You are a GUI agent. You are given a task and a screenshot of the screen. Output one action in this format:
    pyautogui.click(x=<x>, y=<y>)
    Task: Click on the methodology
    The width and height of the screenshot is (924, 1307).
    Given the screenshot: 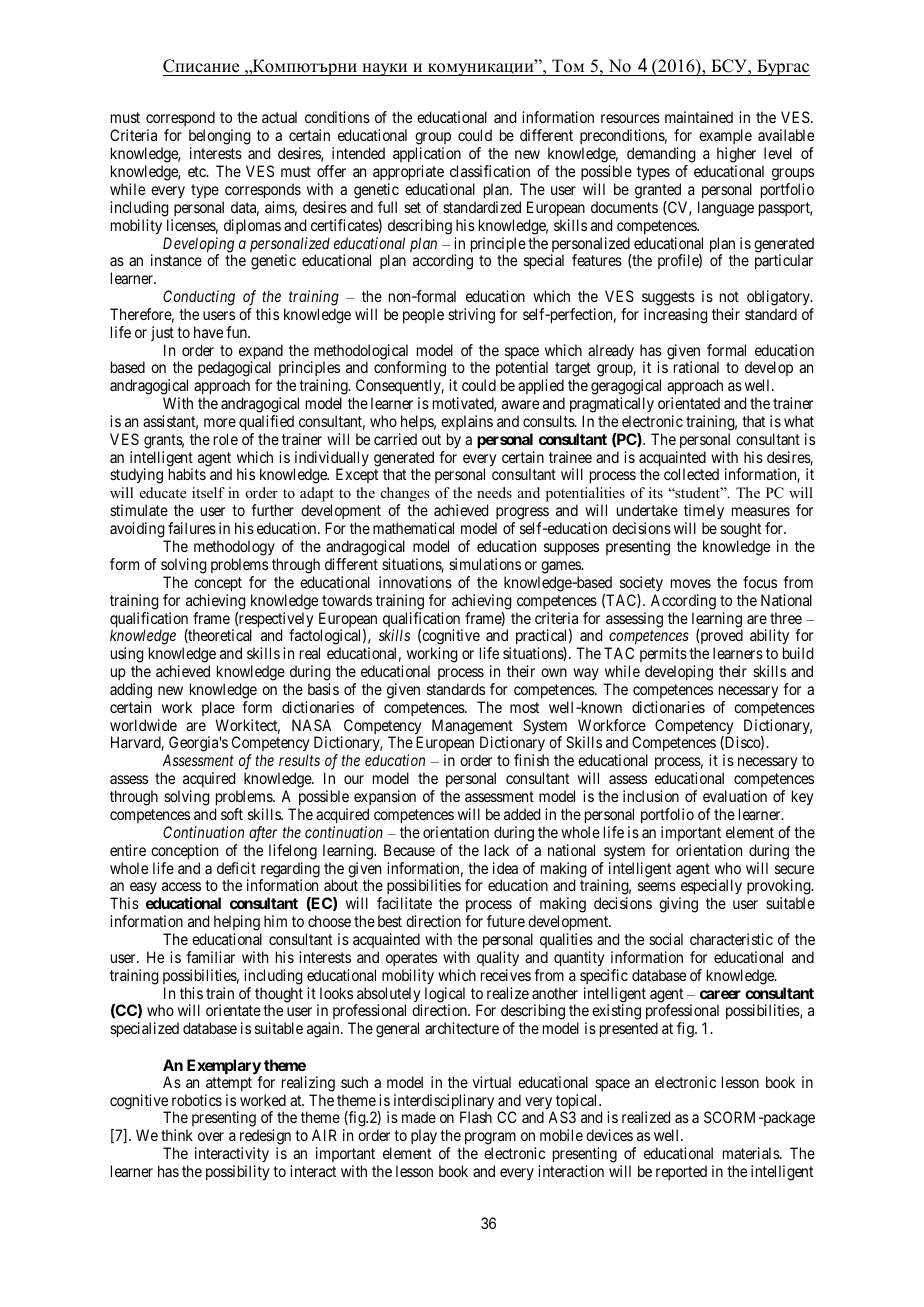 What is the action you would take?
    pyautogui.click(x=234, y=548)
